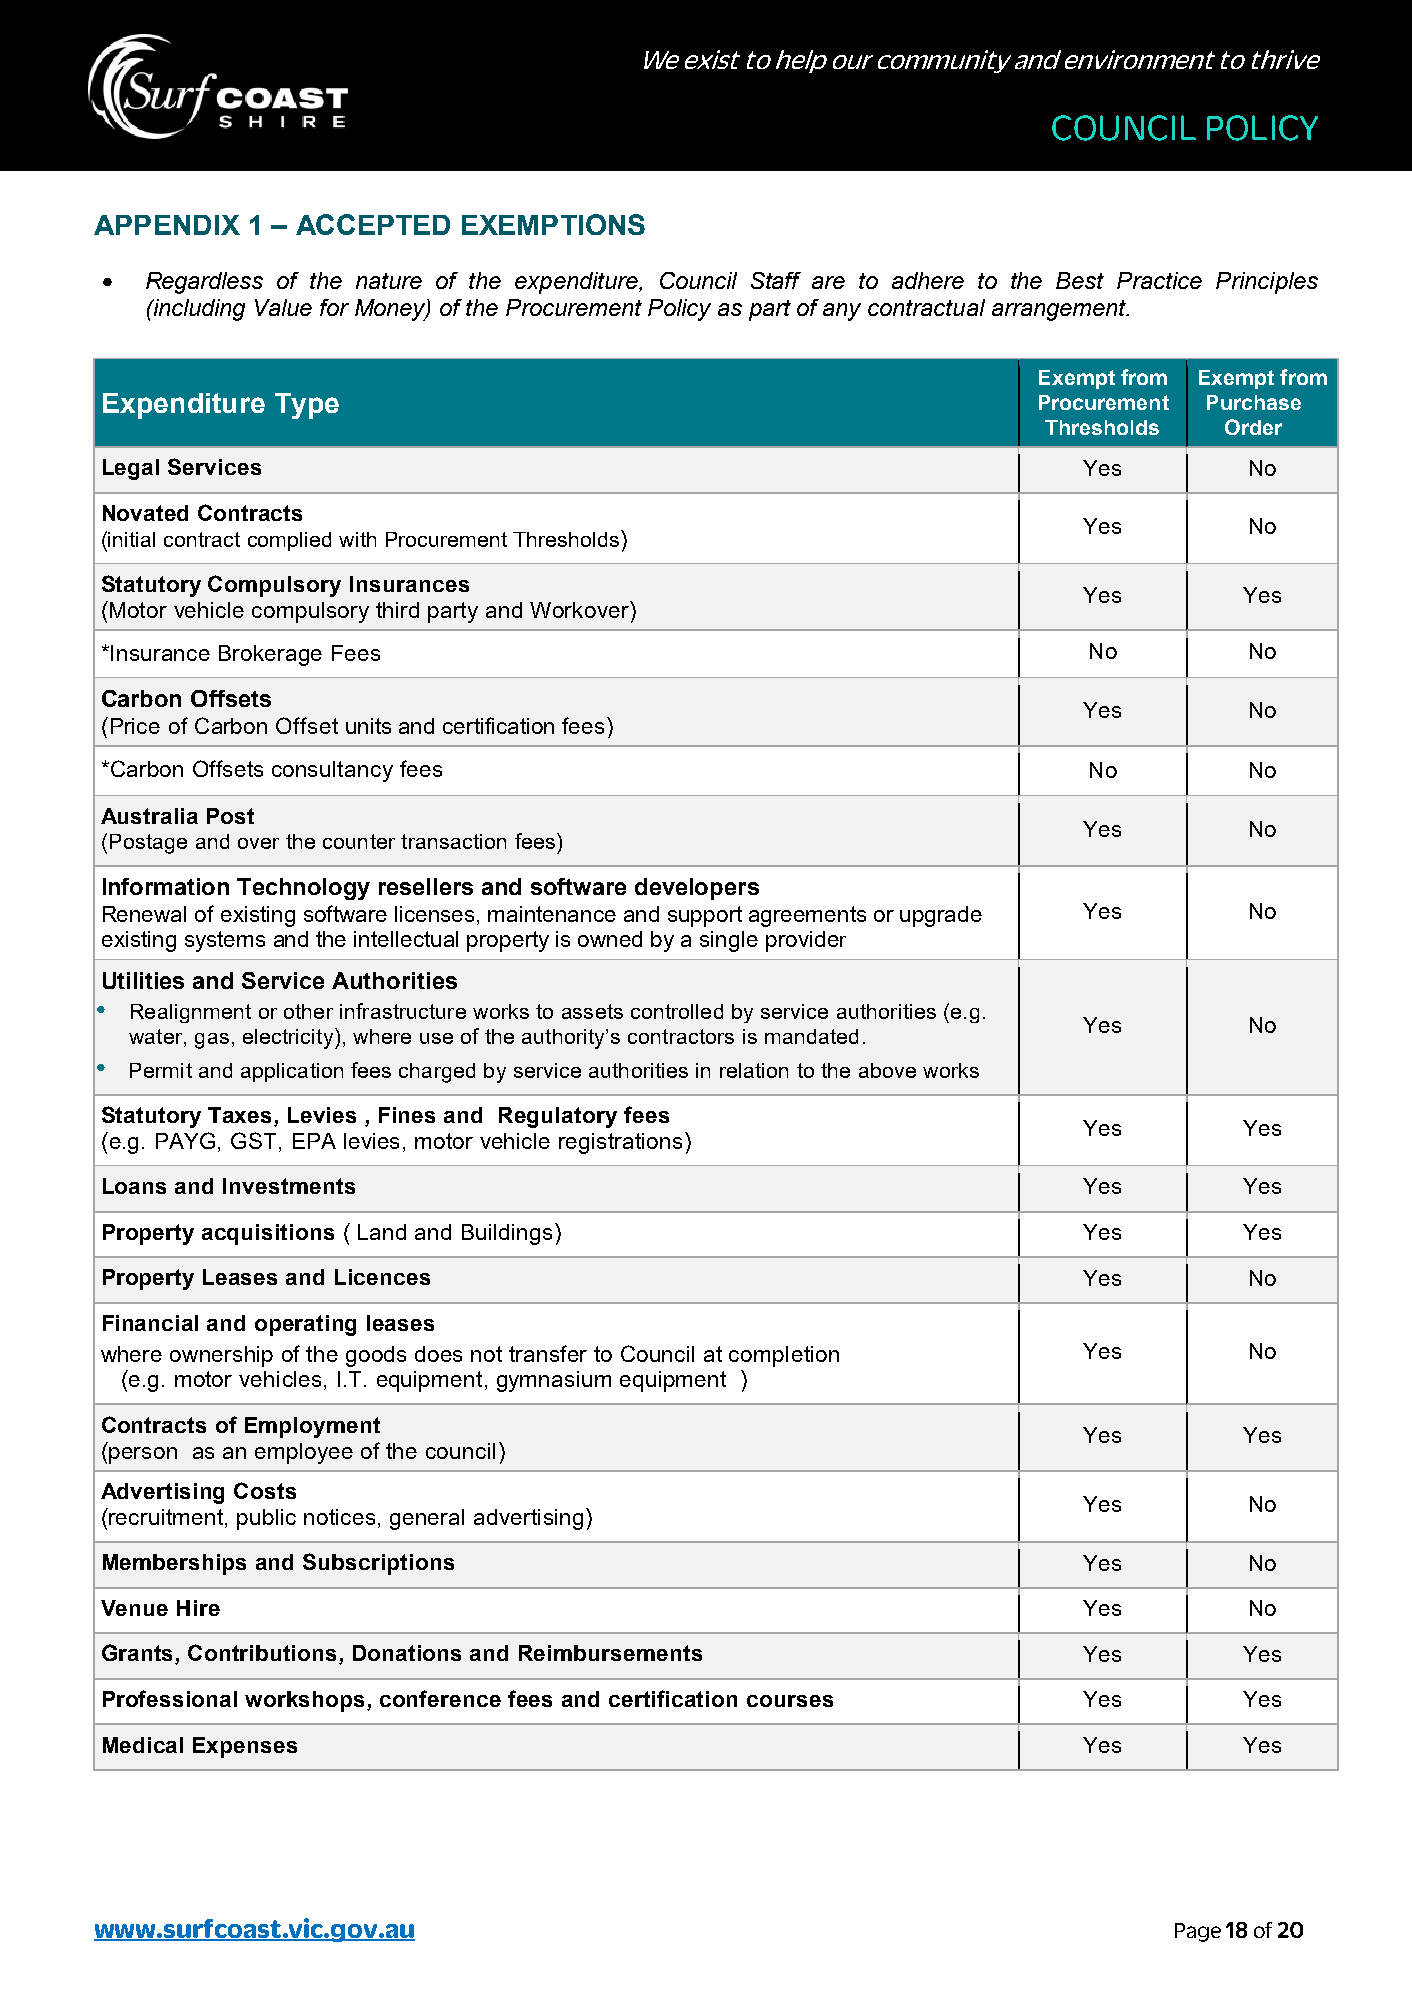 The height and width of the screenshot is (1997, 1412). Describe the element at coordinates (1198, 1932) in the screenshot. I see `Page` at that location.
